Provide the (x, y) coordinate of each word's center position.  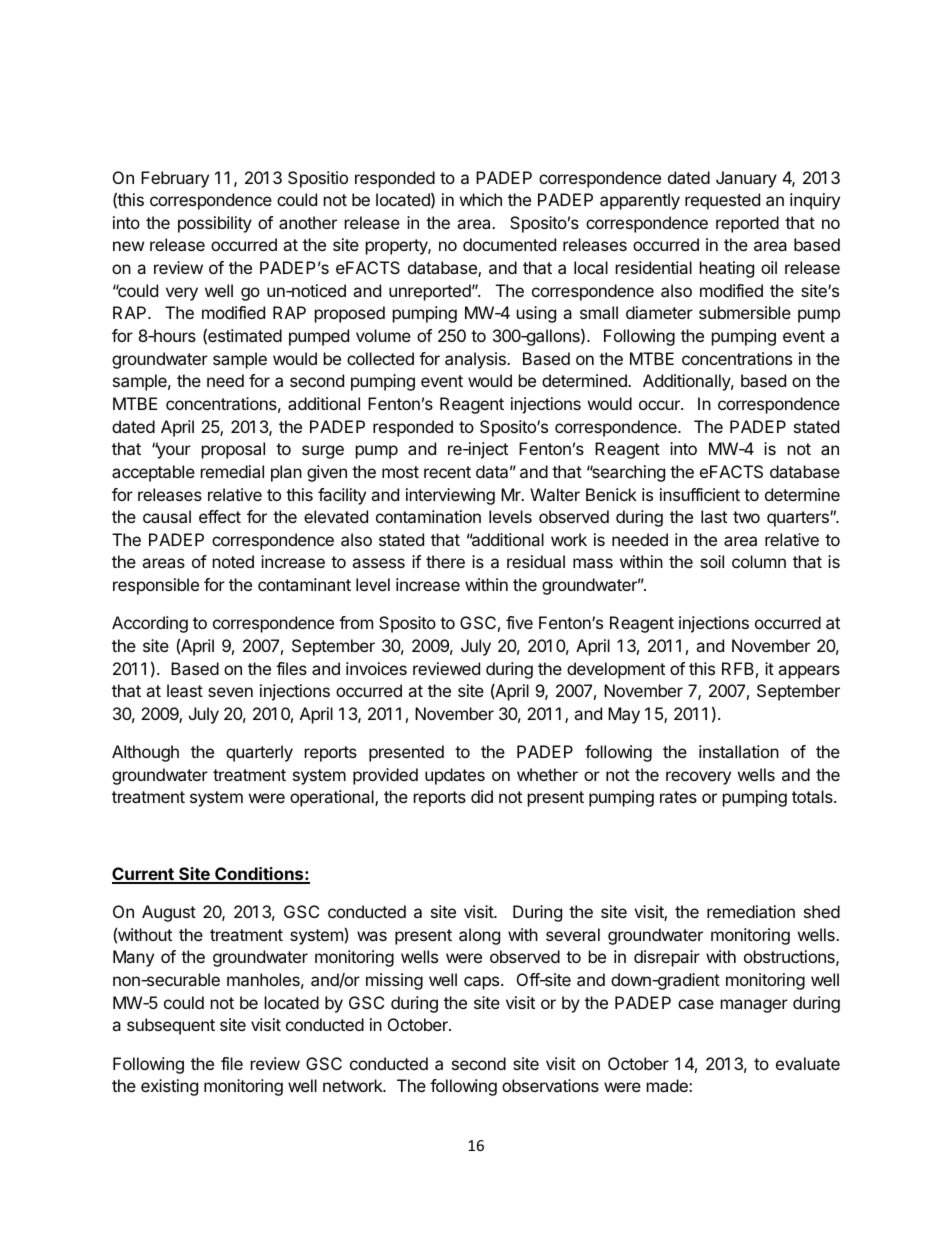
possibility (215, 224)
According (150, 624)
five (519, 622)
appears (809, 672)
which (481, 199)
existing (169, 1087)
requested (722, 201)
